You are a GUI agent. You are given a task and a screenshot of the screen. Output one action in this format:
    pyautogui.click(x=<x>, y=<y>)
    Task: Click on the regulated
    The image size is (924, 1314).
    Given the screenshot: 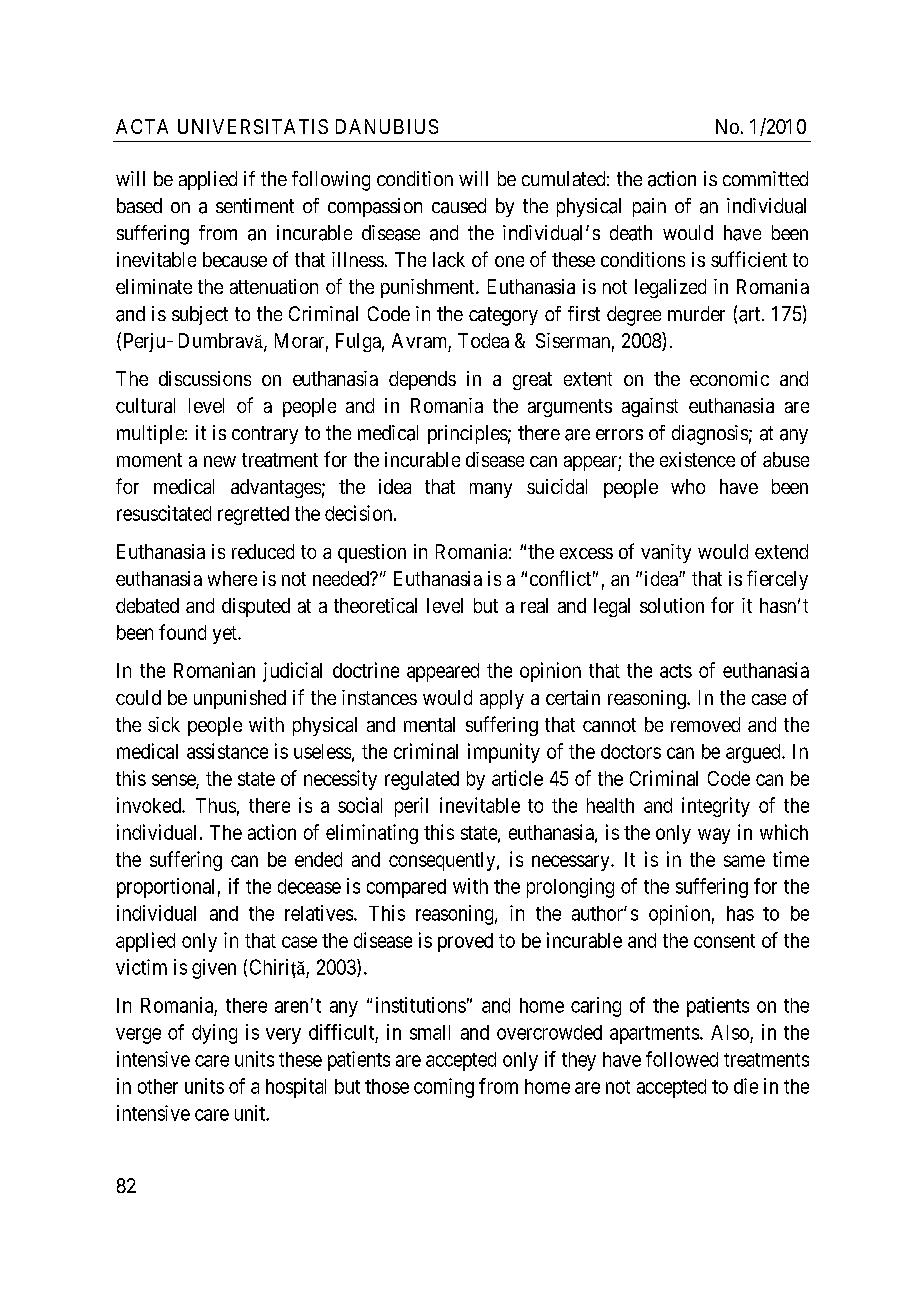 What is the action you would take?
    pyautogui.click(x=422, y=780)
